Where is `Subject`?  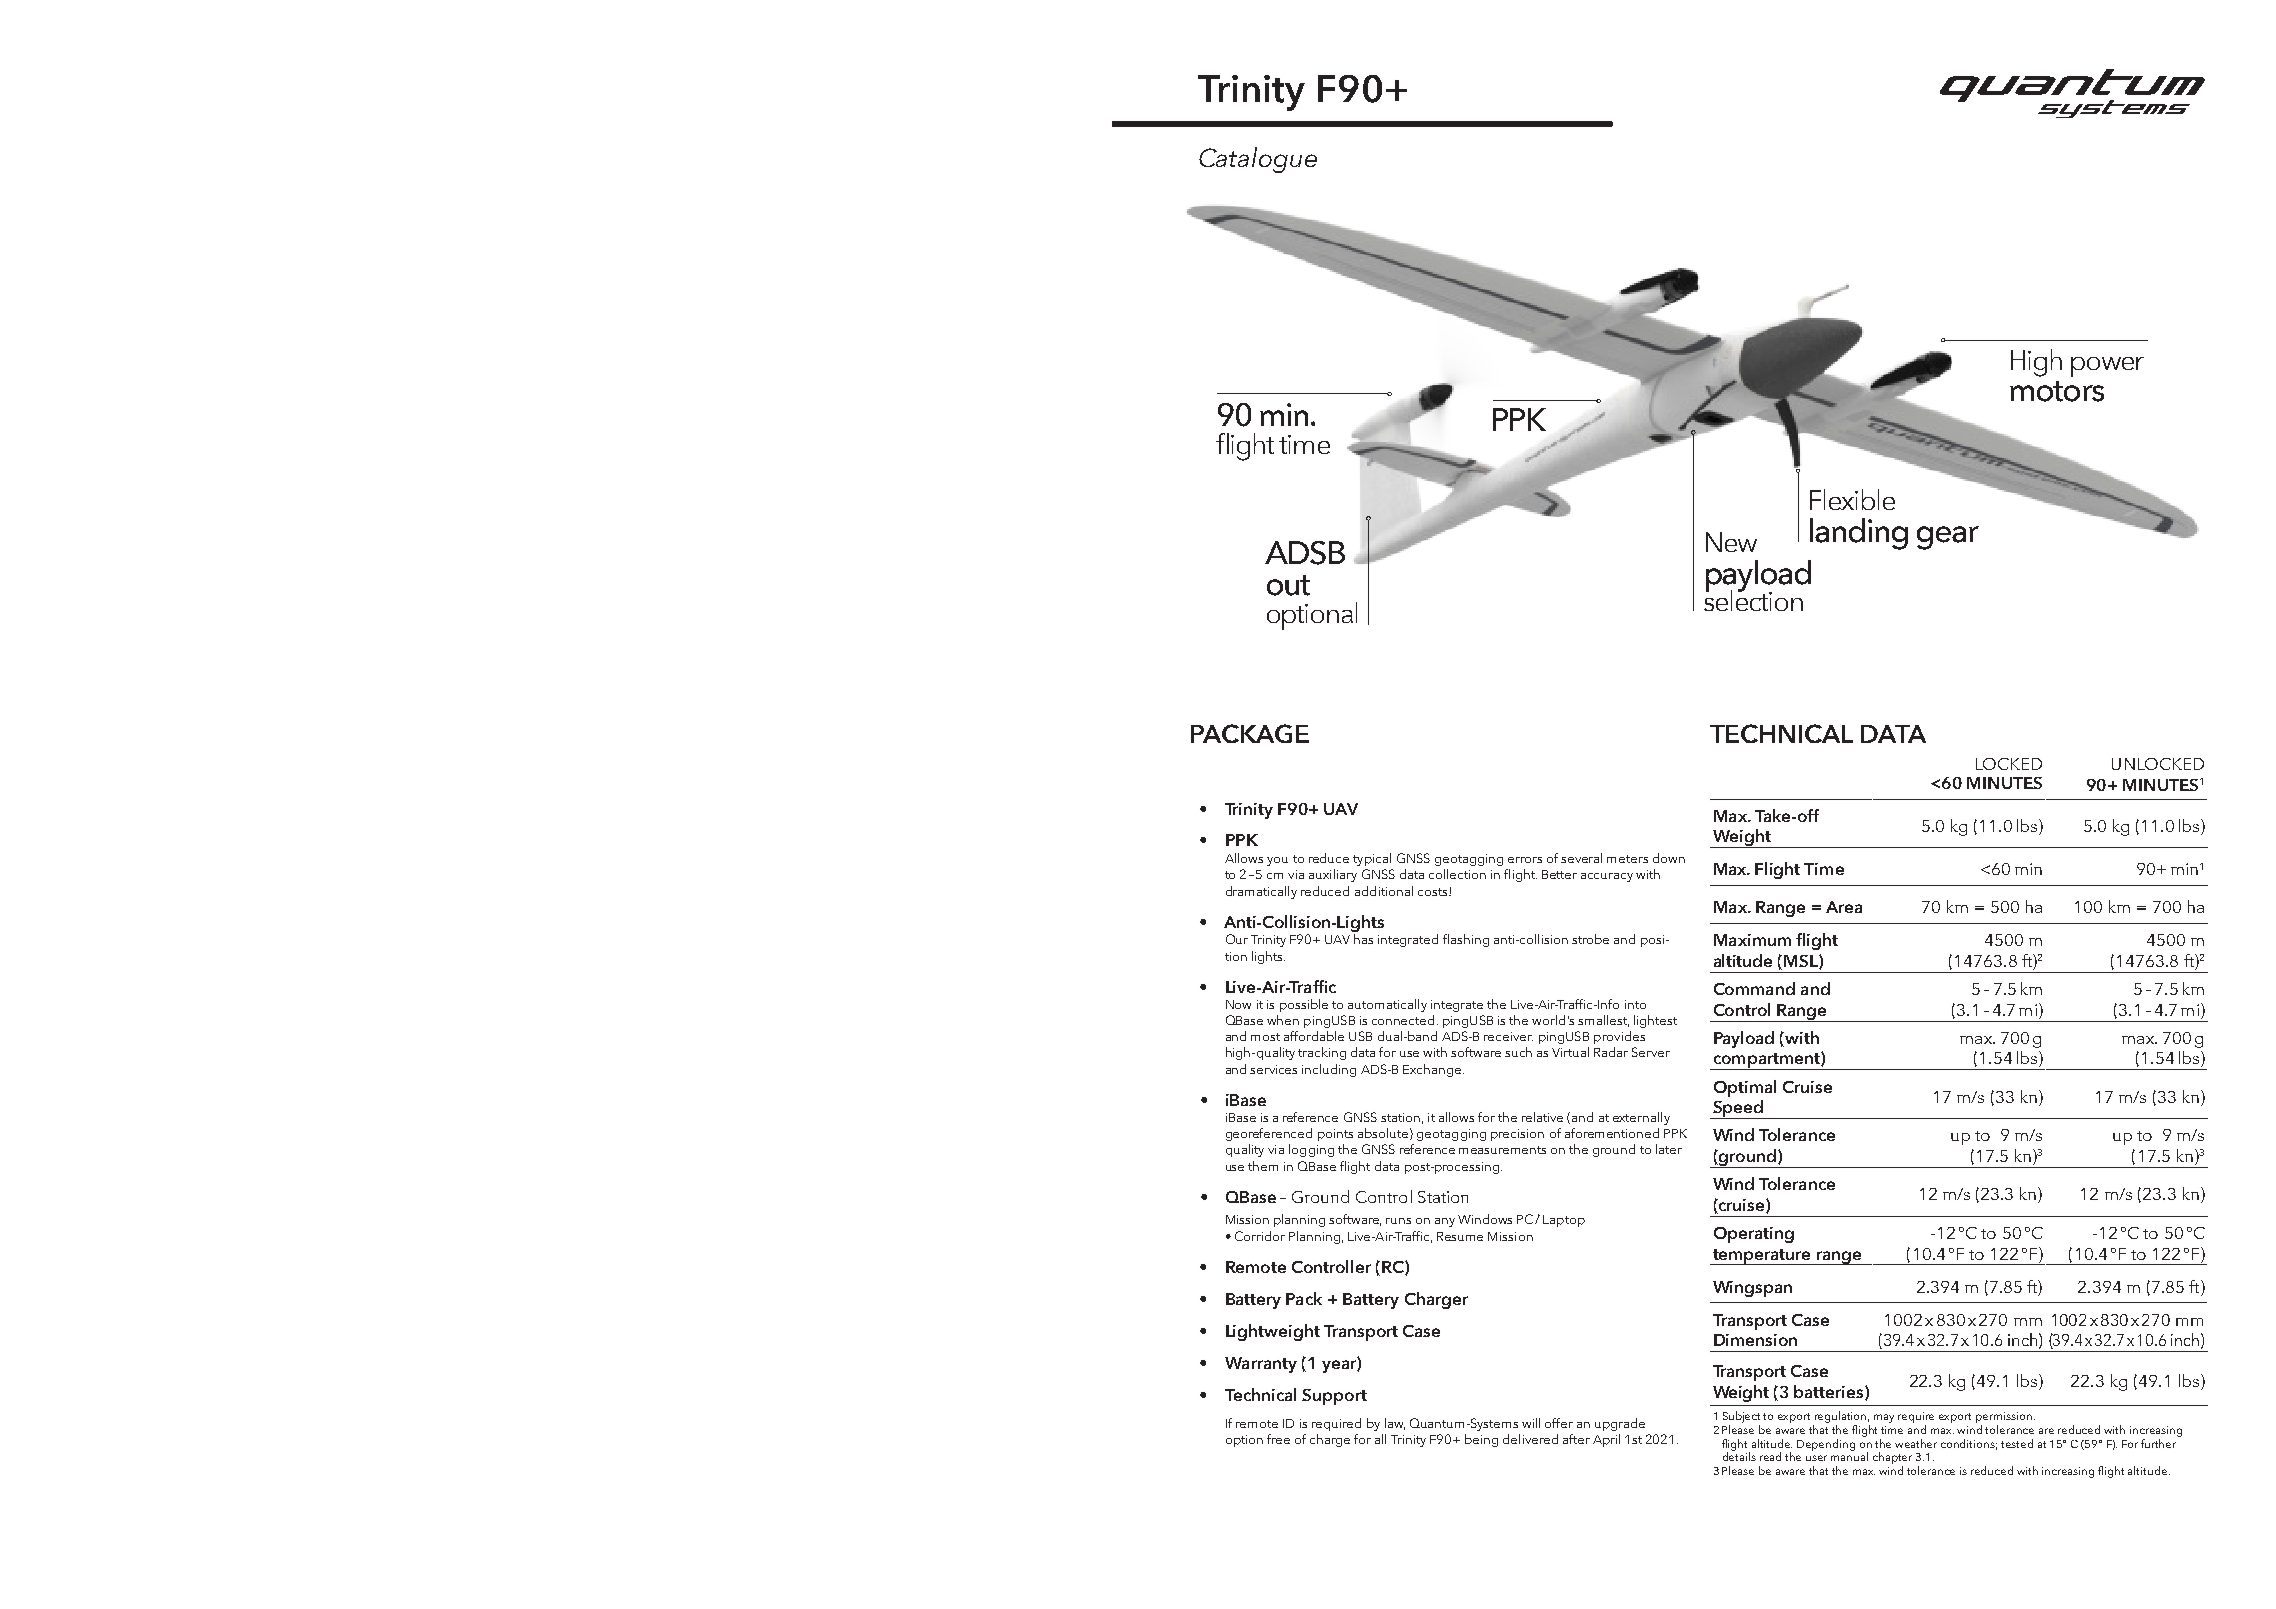
Subject is located at coordinates (1741, 1417).
